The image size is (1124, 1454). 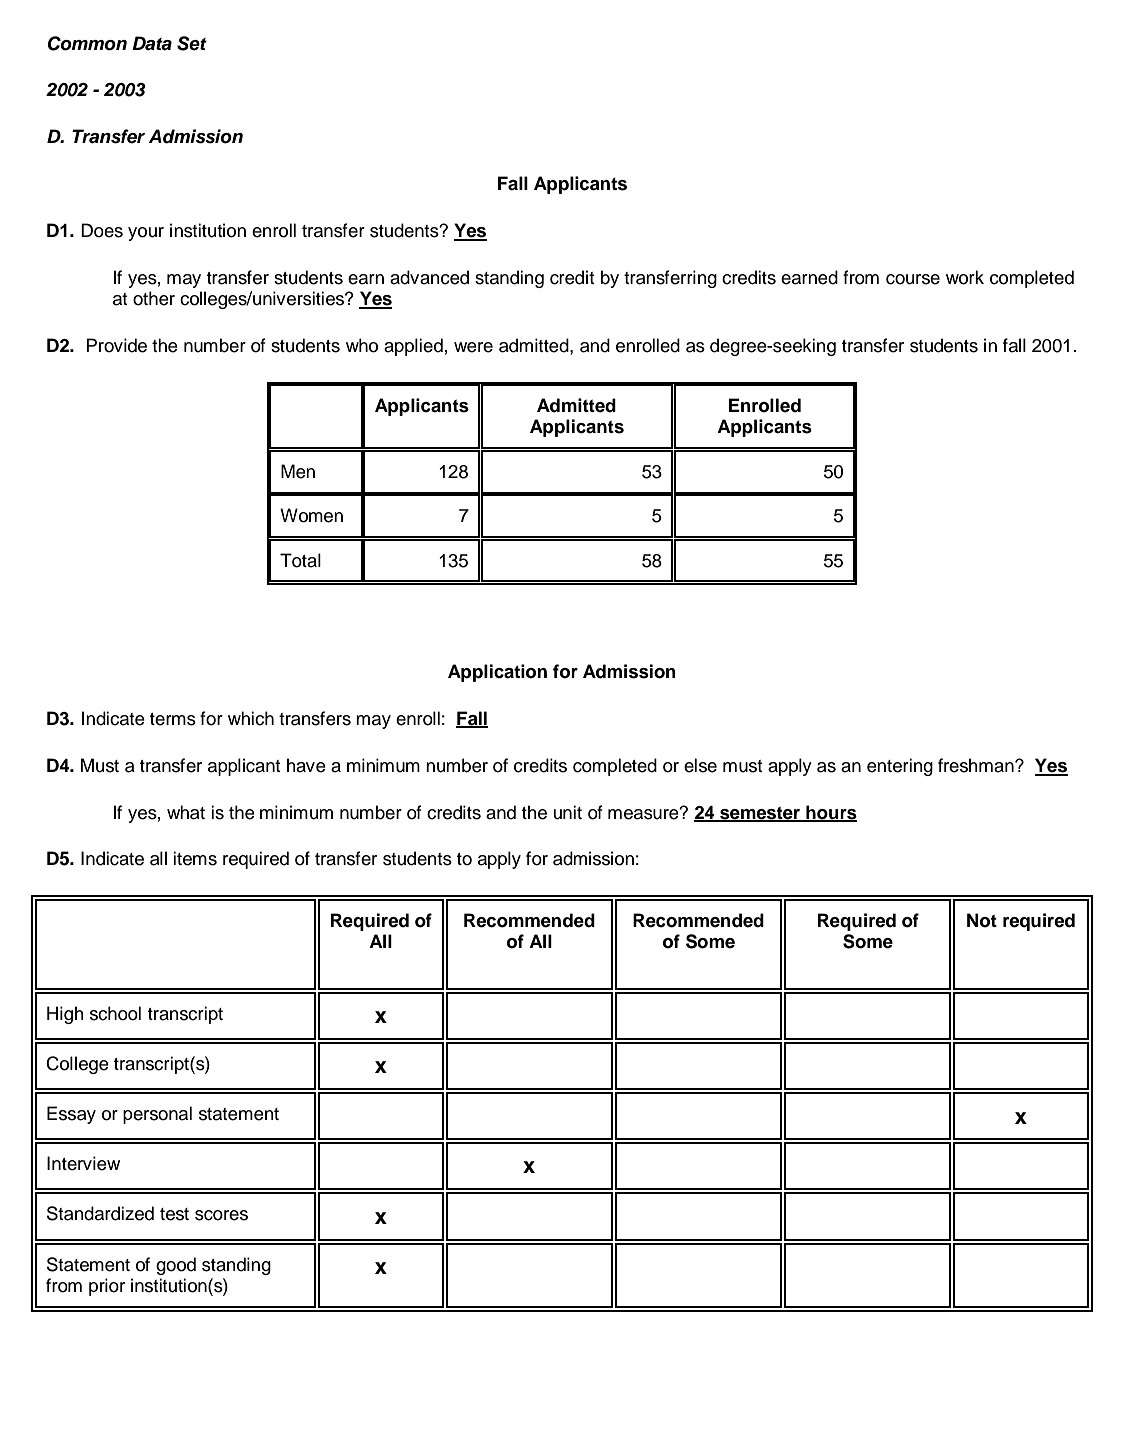 I want to click on course, so click(x=913, y=279).
